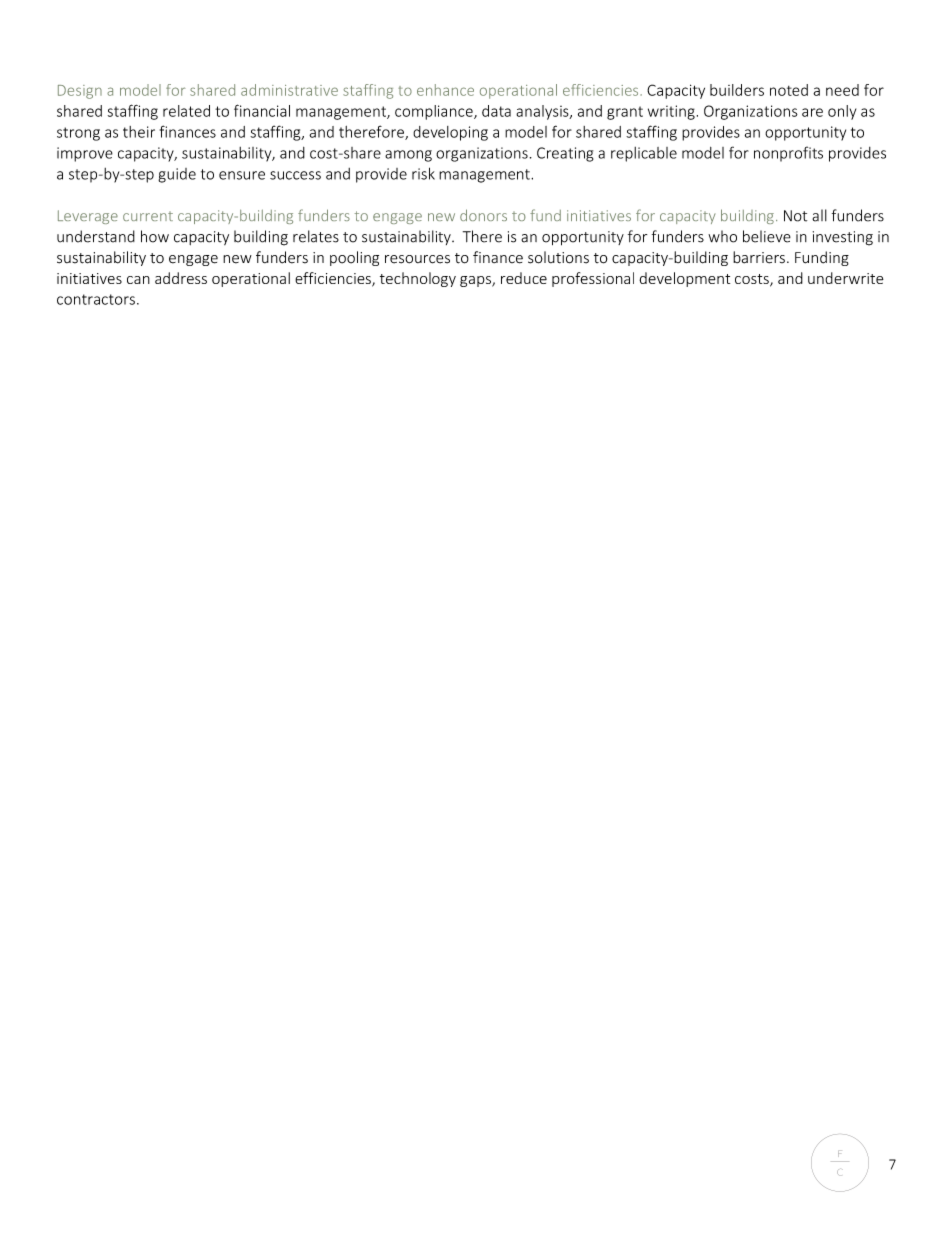 This page has height=1233, width=952. What do you see at coordinates (819, 215) in the page?
I see `all` at bounding box center [819, 215].
